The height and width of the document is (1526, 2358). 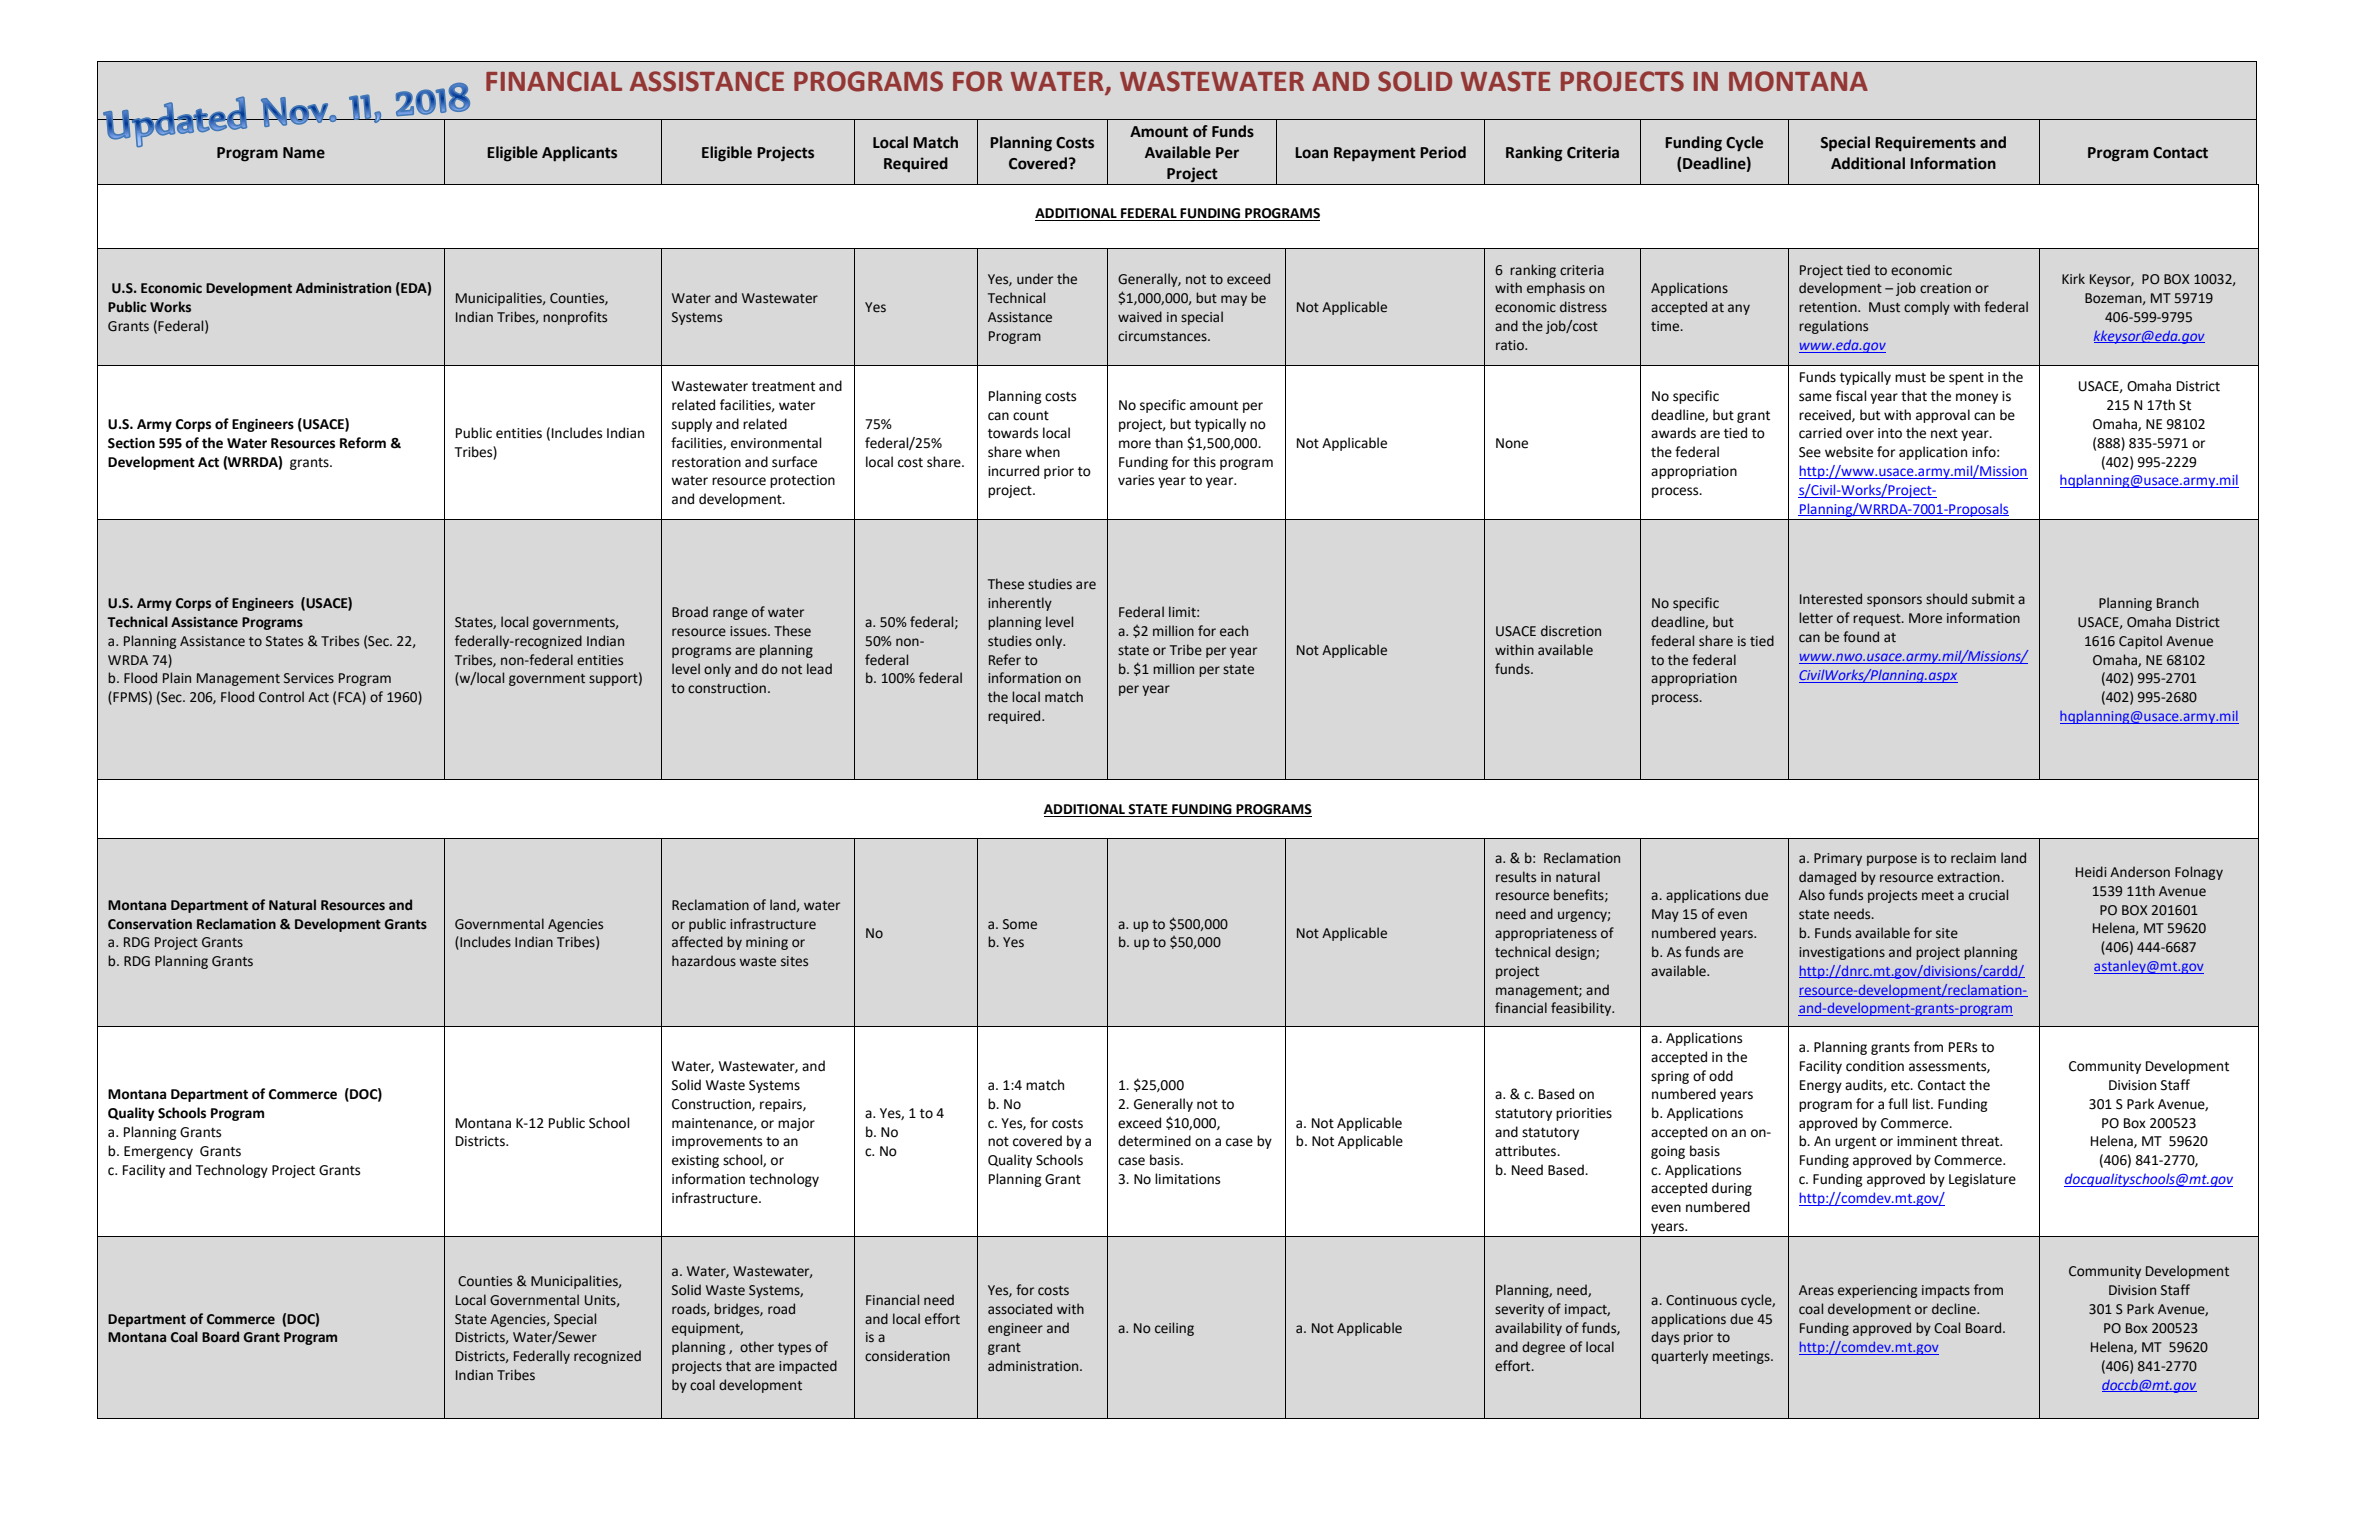 I want to click on other, so click(x=757, y=1347).
